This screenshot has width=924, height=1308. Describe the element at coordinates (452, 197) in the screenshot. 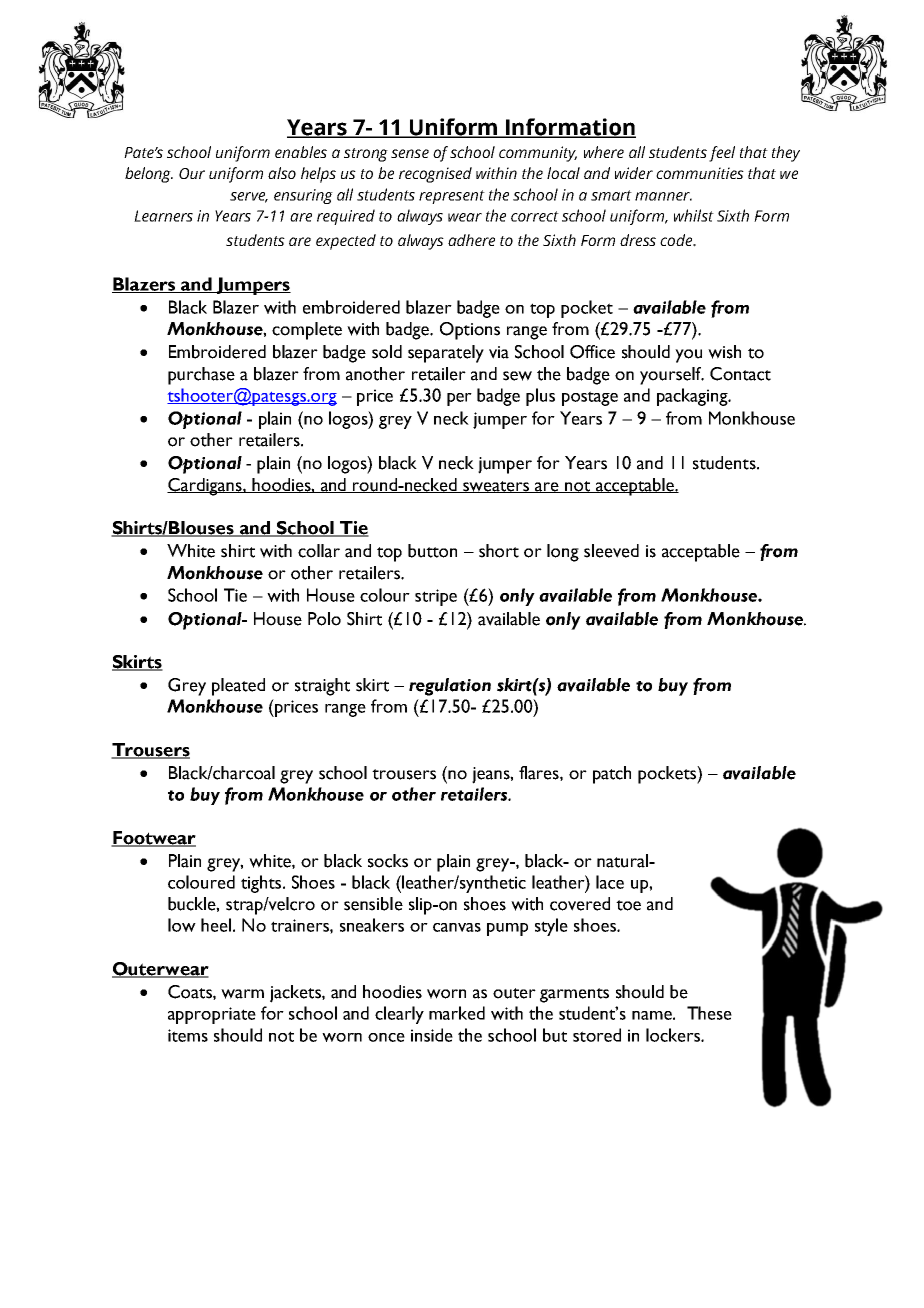

I see `represent` at that location.
